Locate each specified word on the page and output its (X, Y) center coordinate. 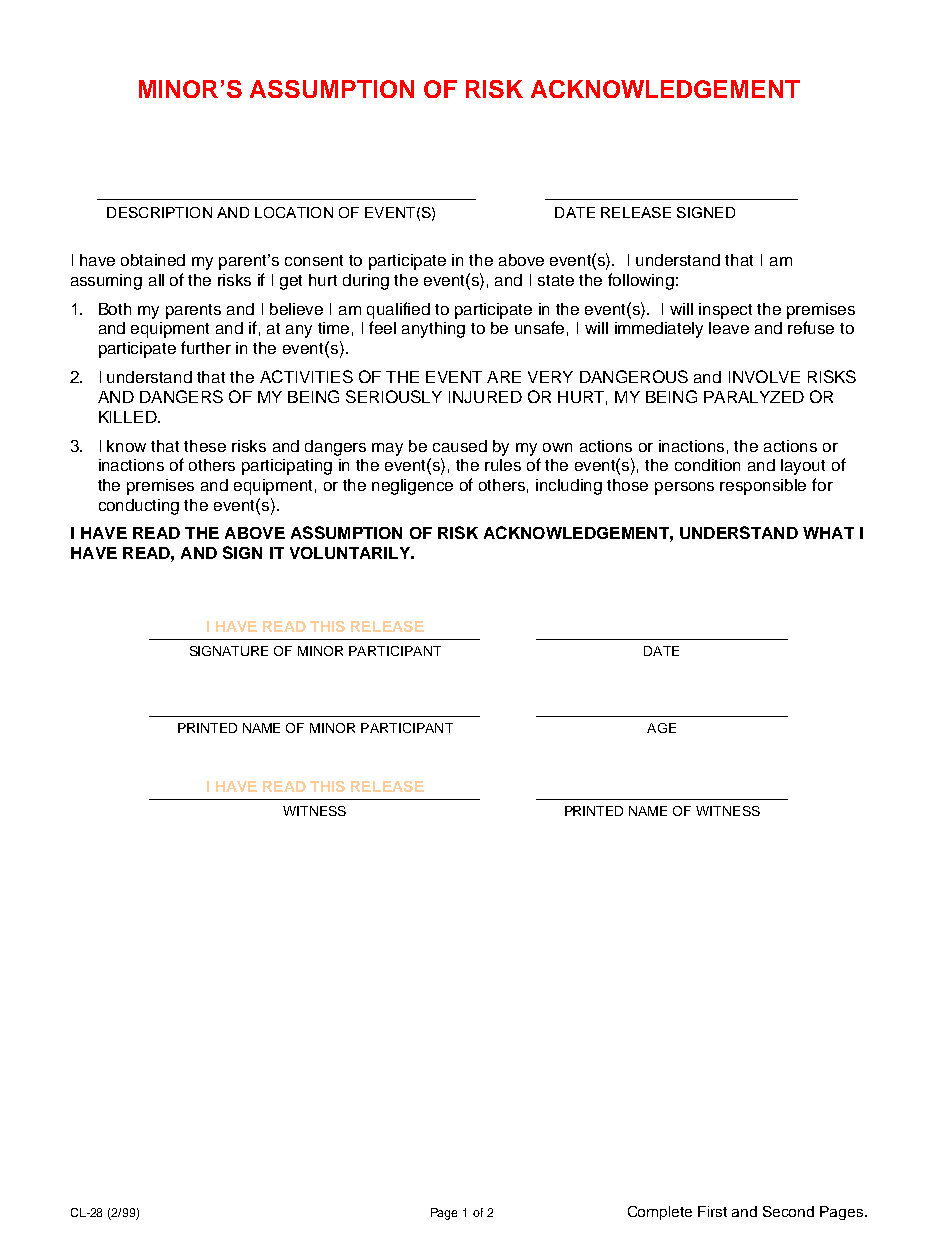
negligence (412, 487)
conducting (139, 507)
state (556, 280)
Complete (660, 1213)
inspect (725, 311)
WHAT (828, 533)
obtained (153, 260)
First (712, 1211)
